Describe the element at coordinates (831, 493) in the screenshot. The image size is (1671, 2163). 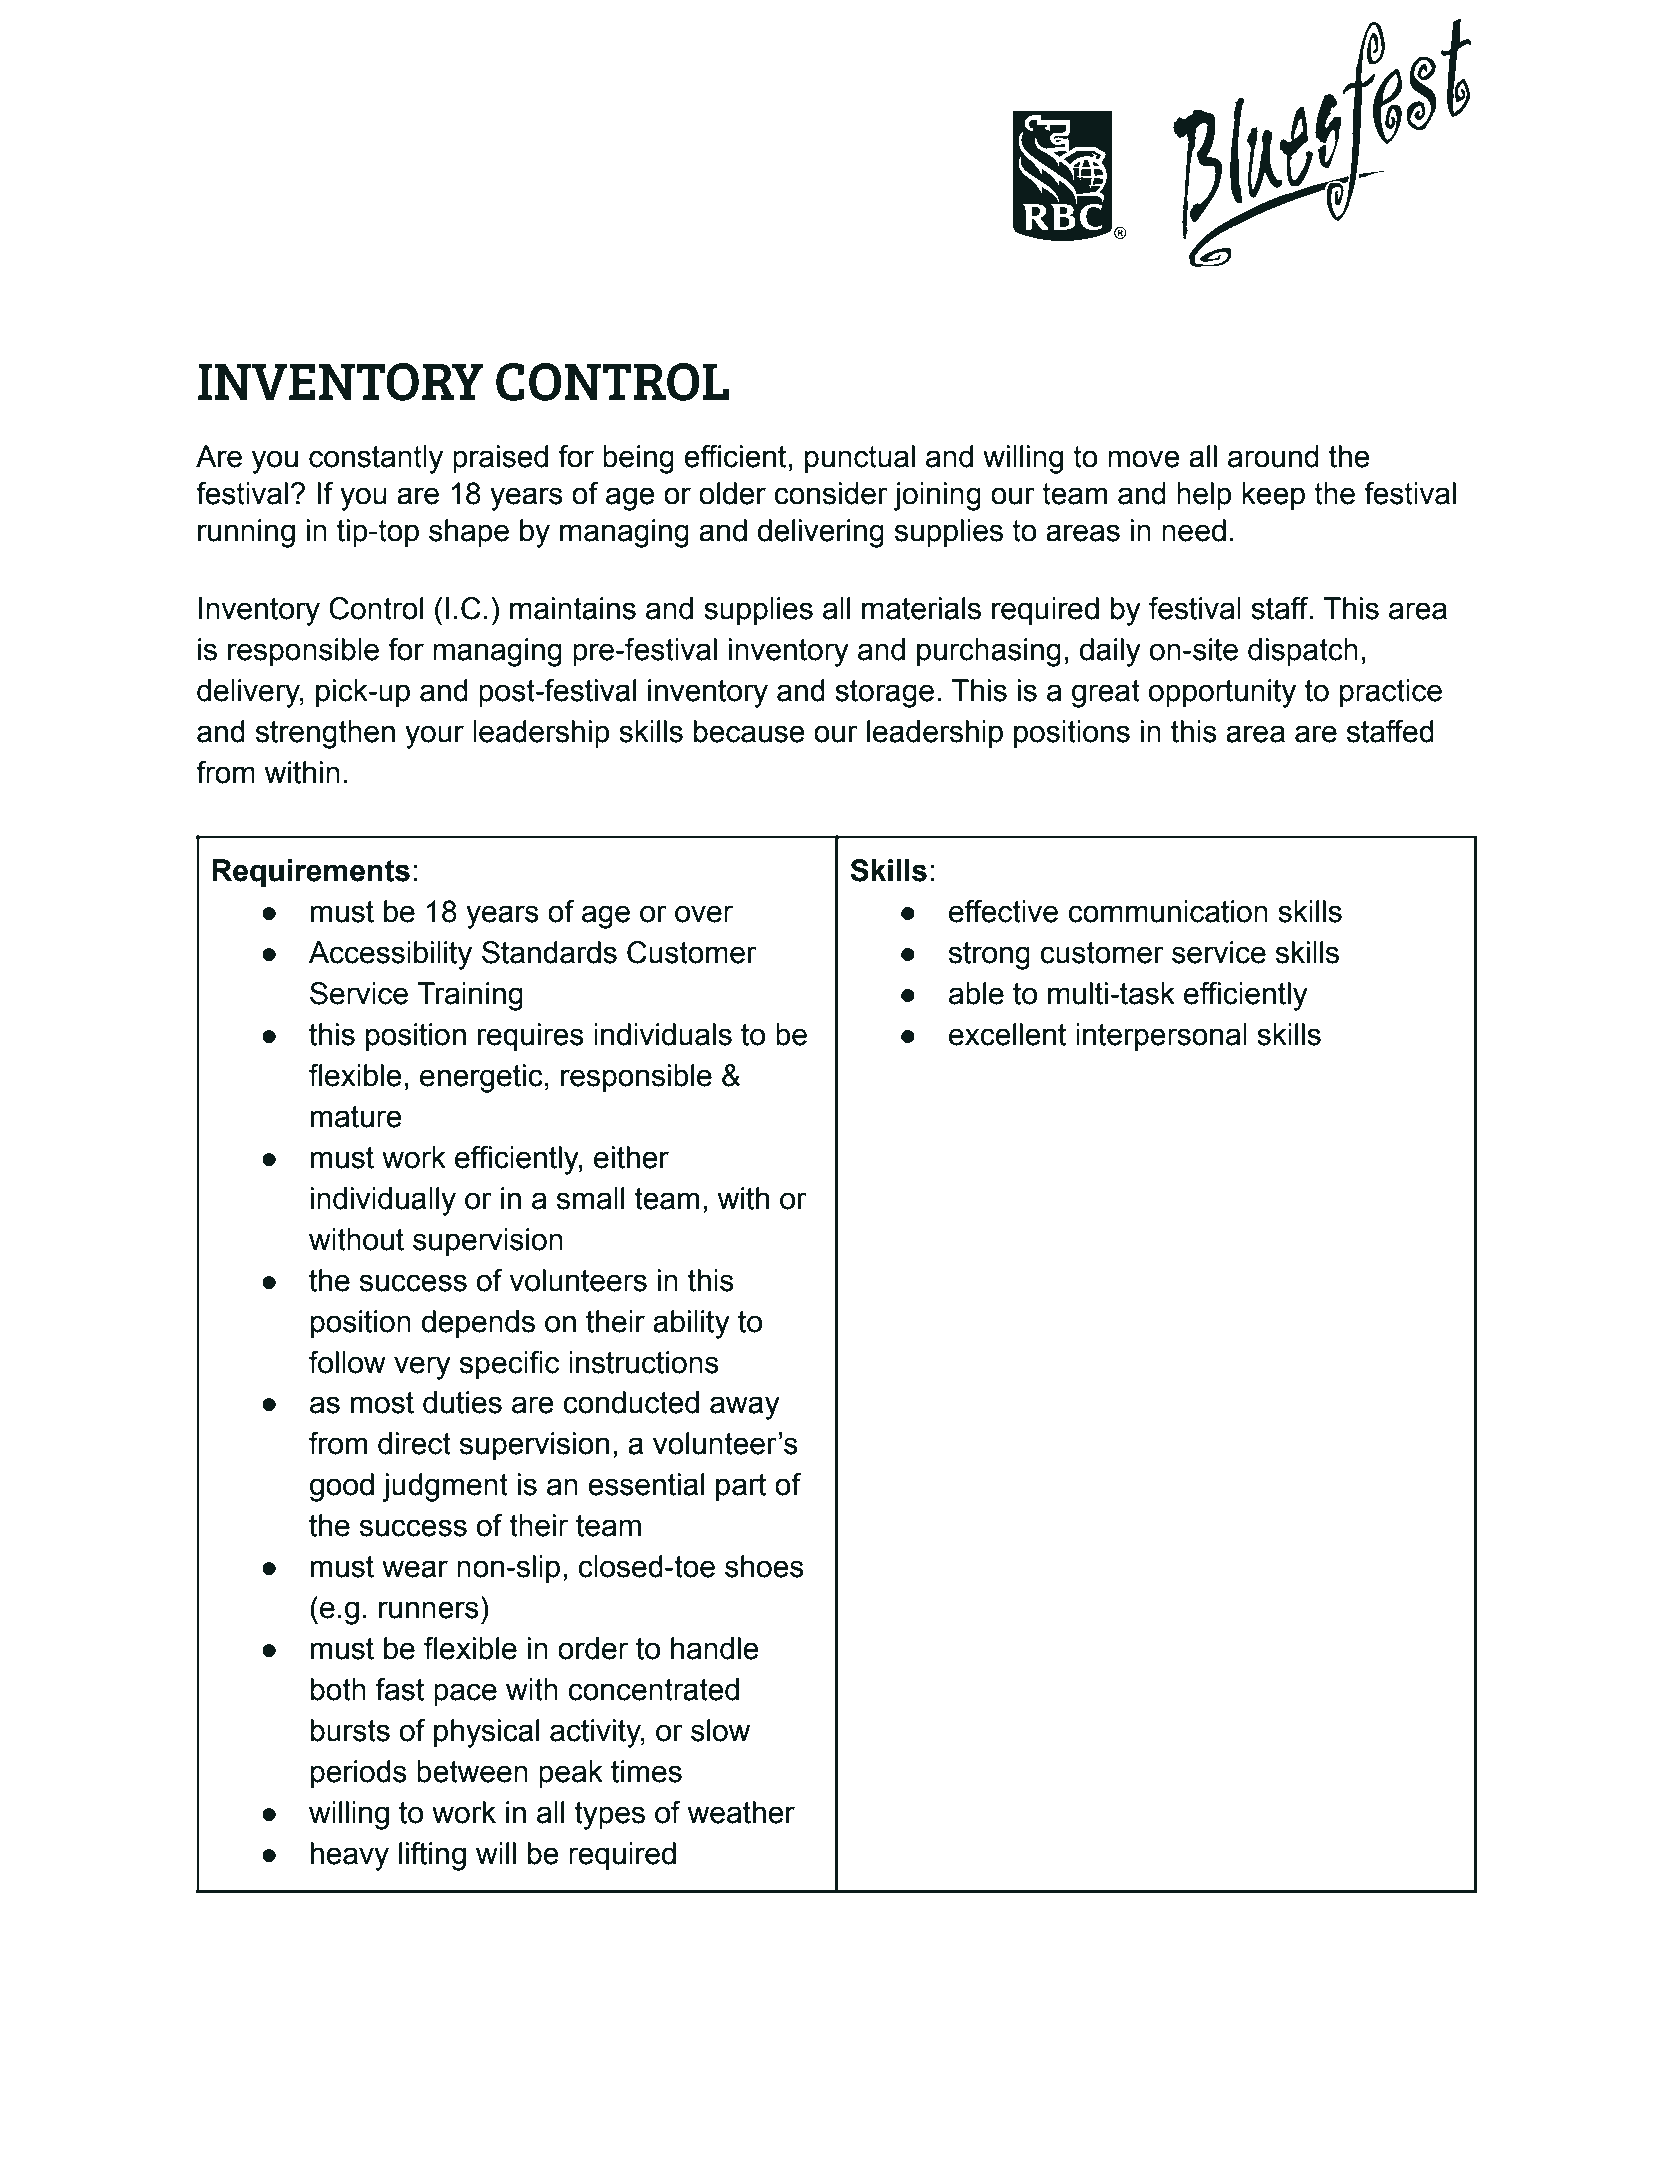
I see `consider` at that location.
